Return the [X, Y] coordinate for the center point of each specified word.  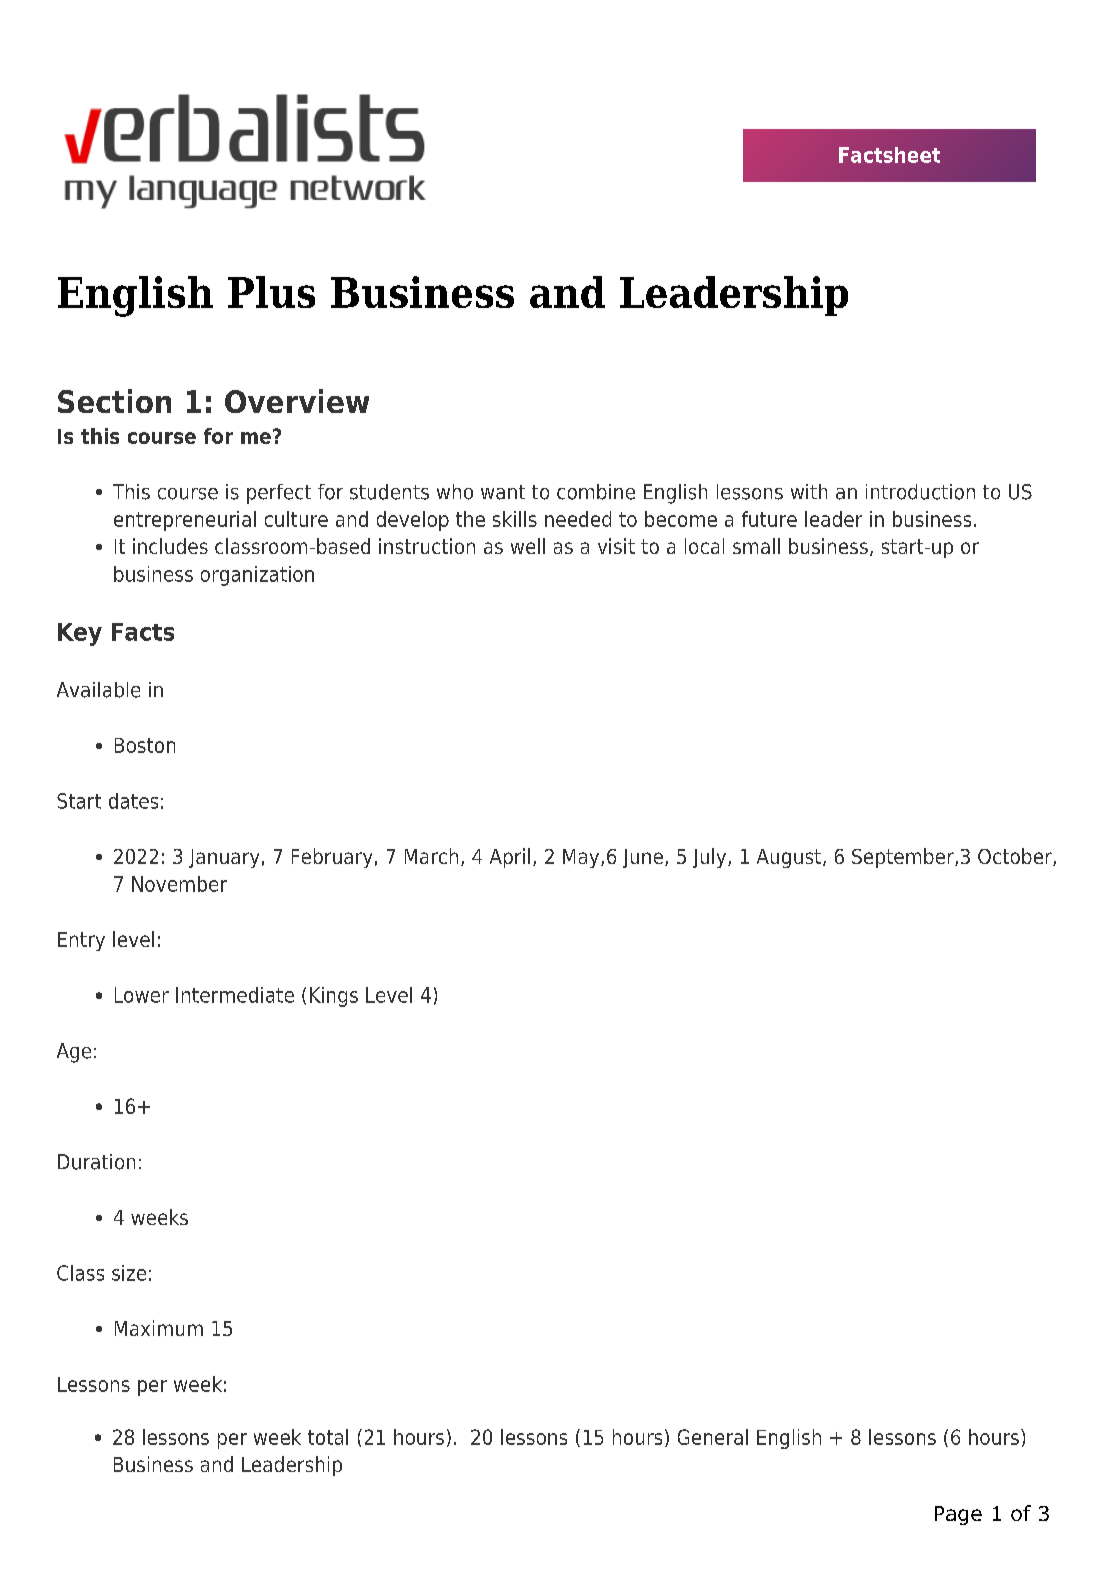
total [328, 1437]
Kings [334, 997]
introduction [920, 492]
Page [958, 1515]
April [510, 858]
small [756, 546]
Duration [96, 1162]
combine [596, 492]
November [179, 884]
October [1016, 857]
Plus [271, 292]
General [713, 1437]
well [528, 546]
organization [257, 576]
